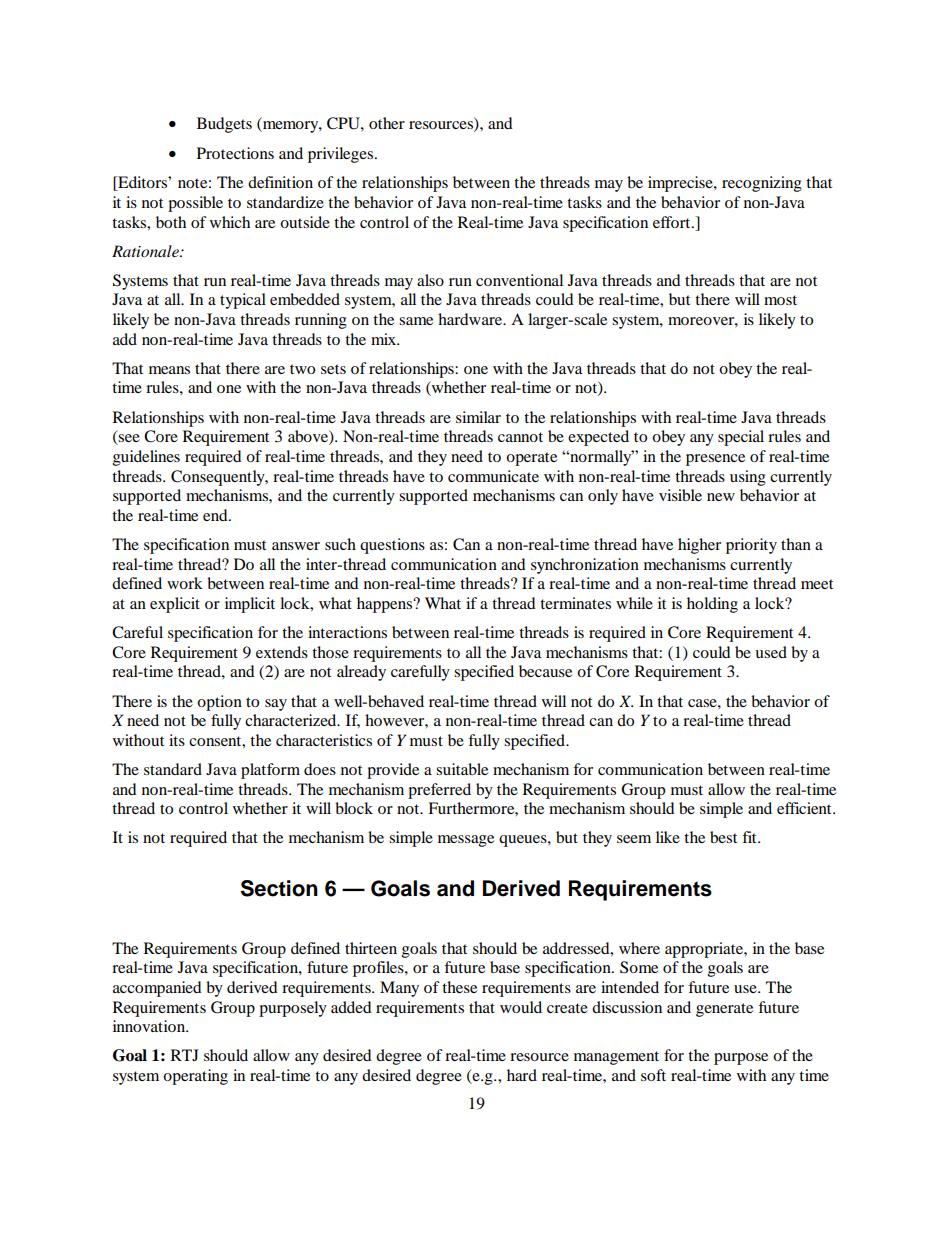 This image has width=952, height=1233. Describe the element at coordinates (462, 769) in the image. I see `suitable` at that location.
